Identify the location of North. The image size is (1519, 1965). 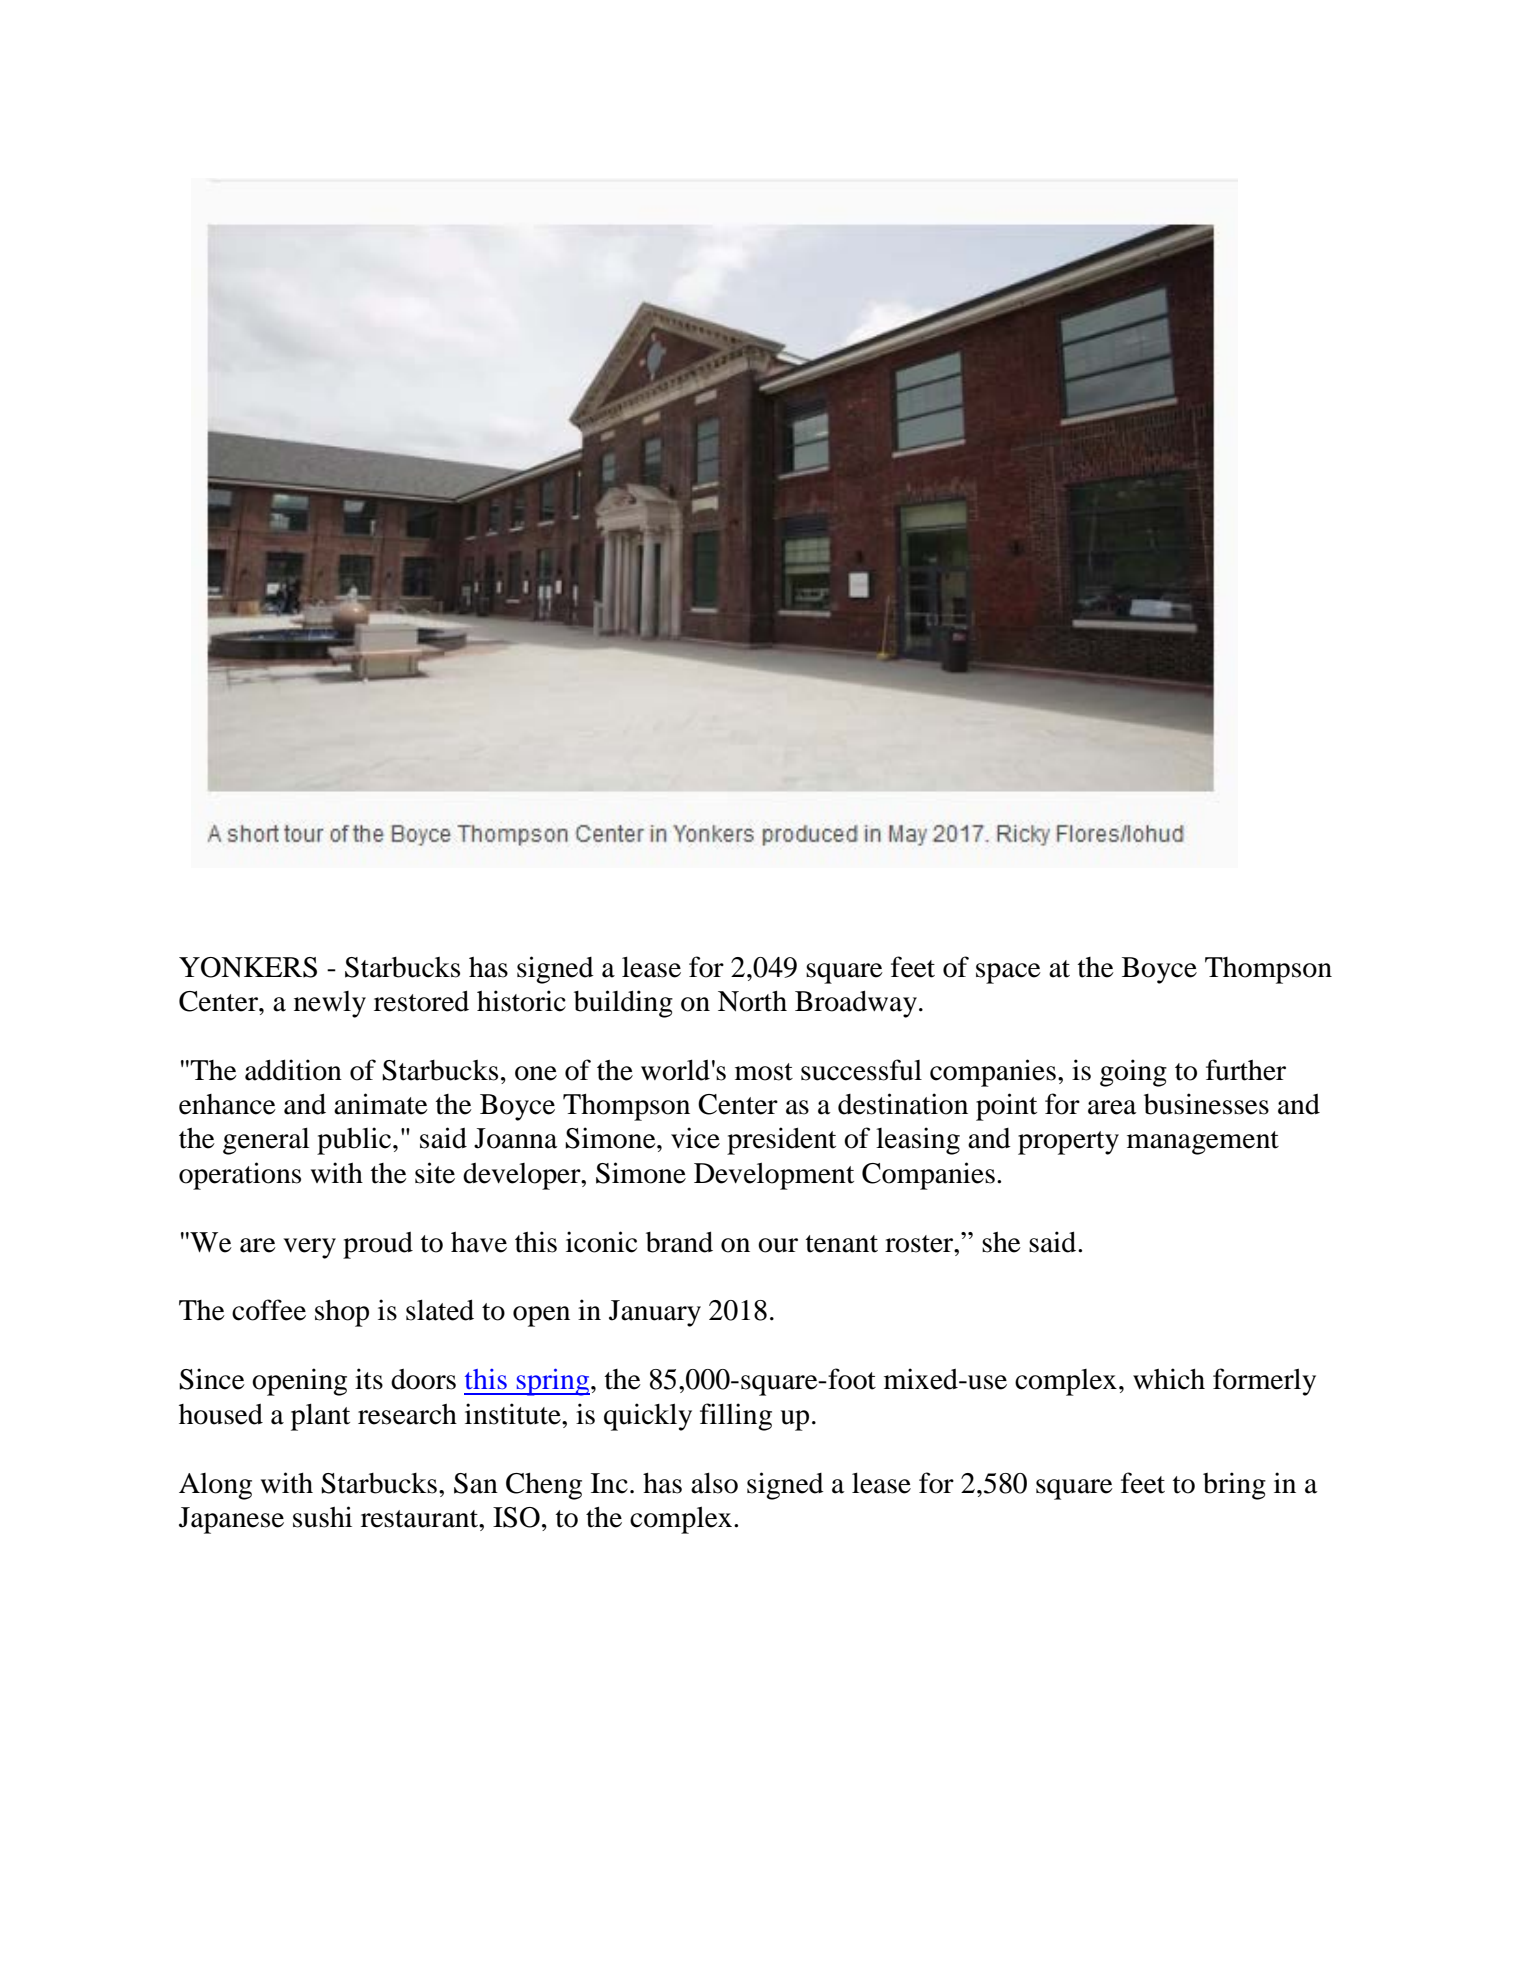
(752, 1001).
